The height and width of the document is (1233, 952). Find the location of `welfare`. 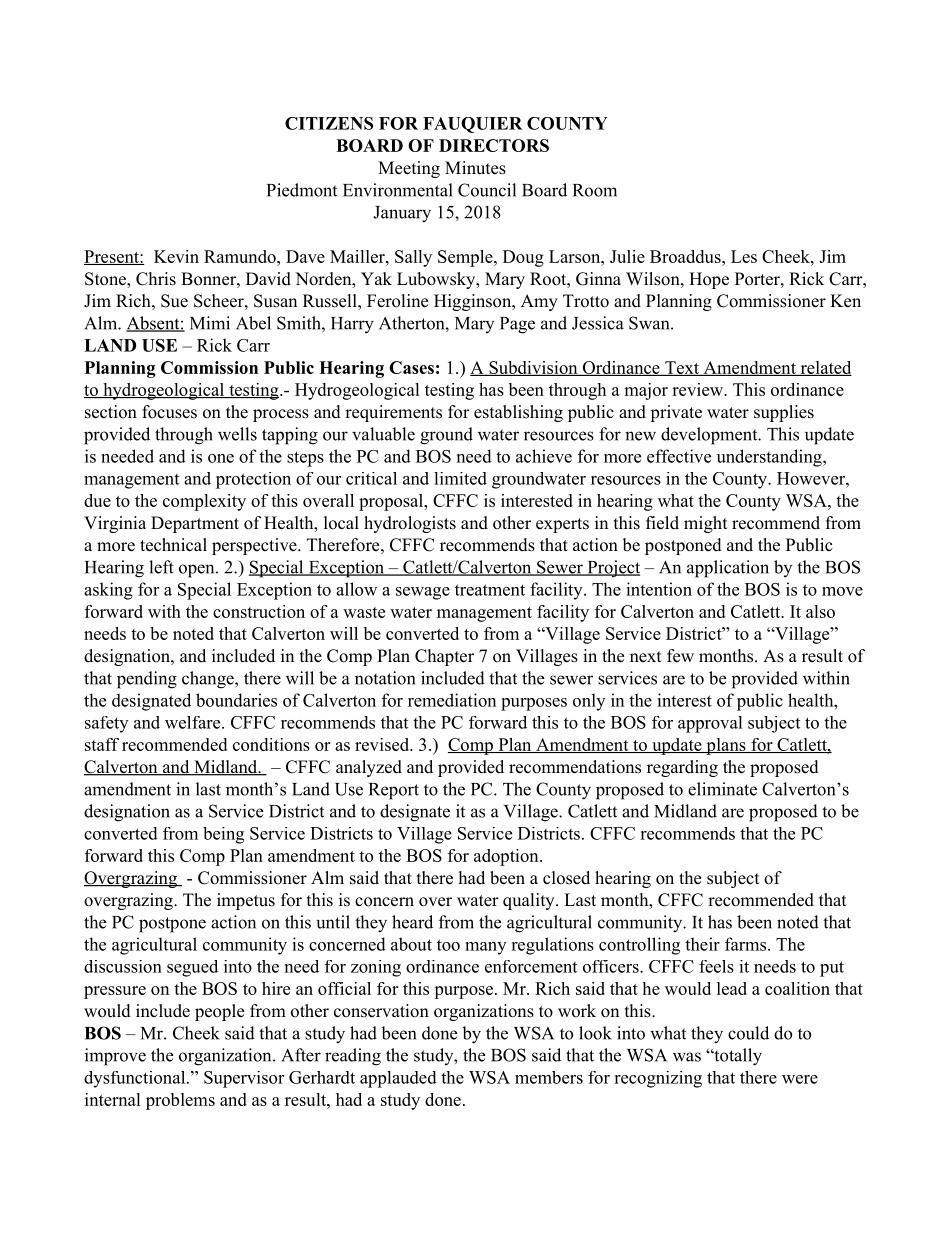

welfare is located at coordinates (194, 722).
